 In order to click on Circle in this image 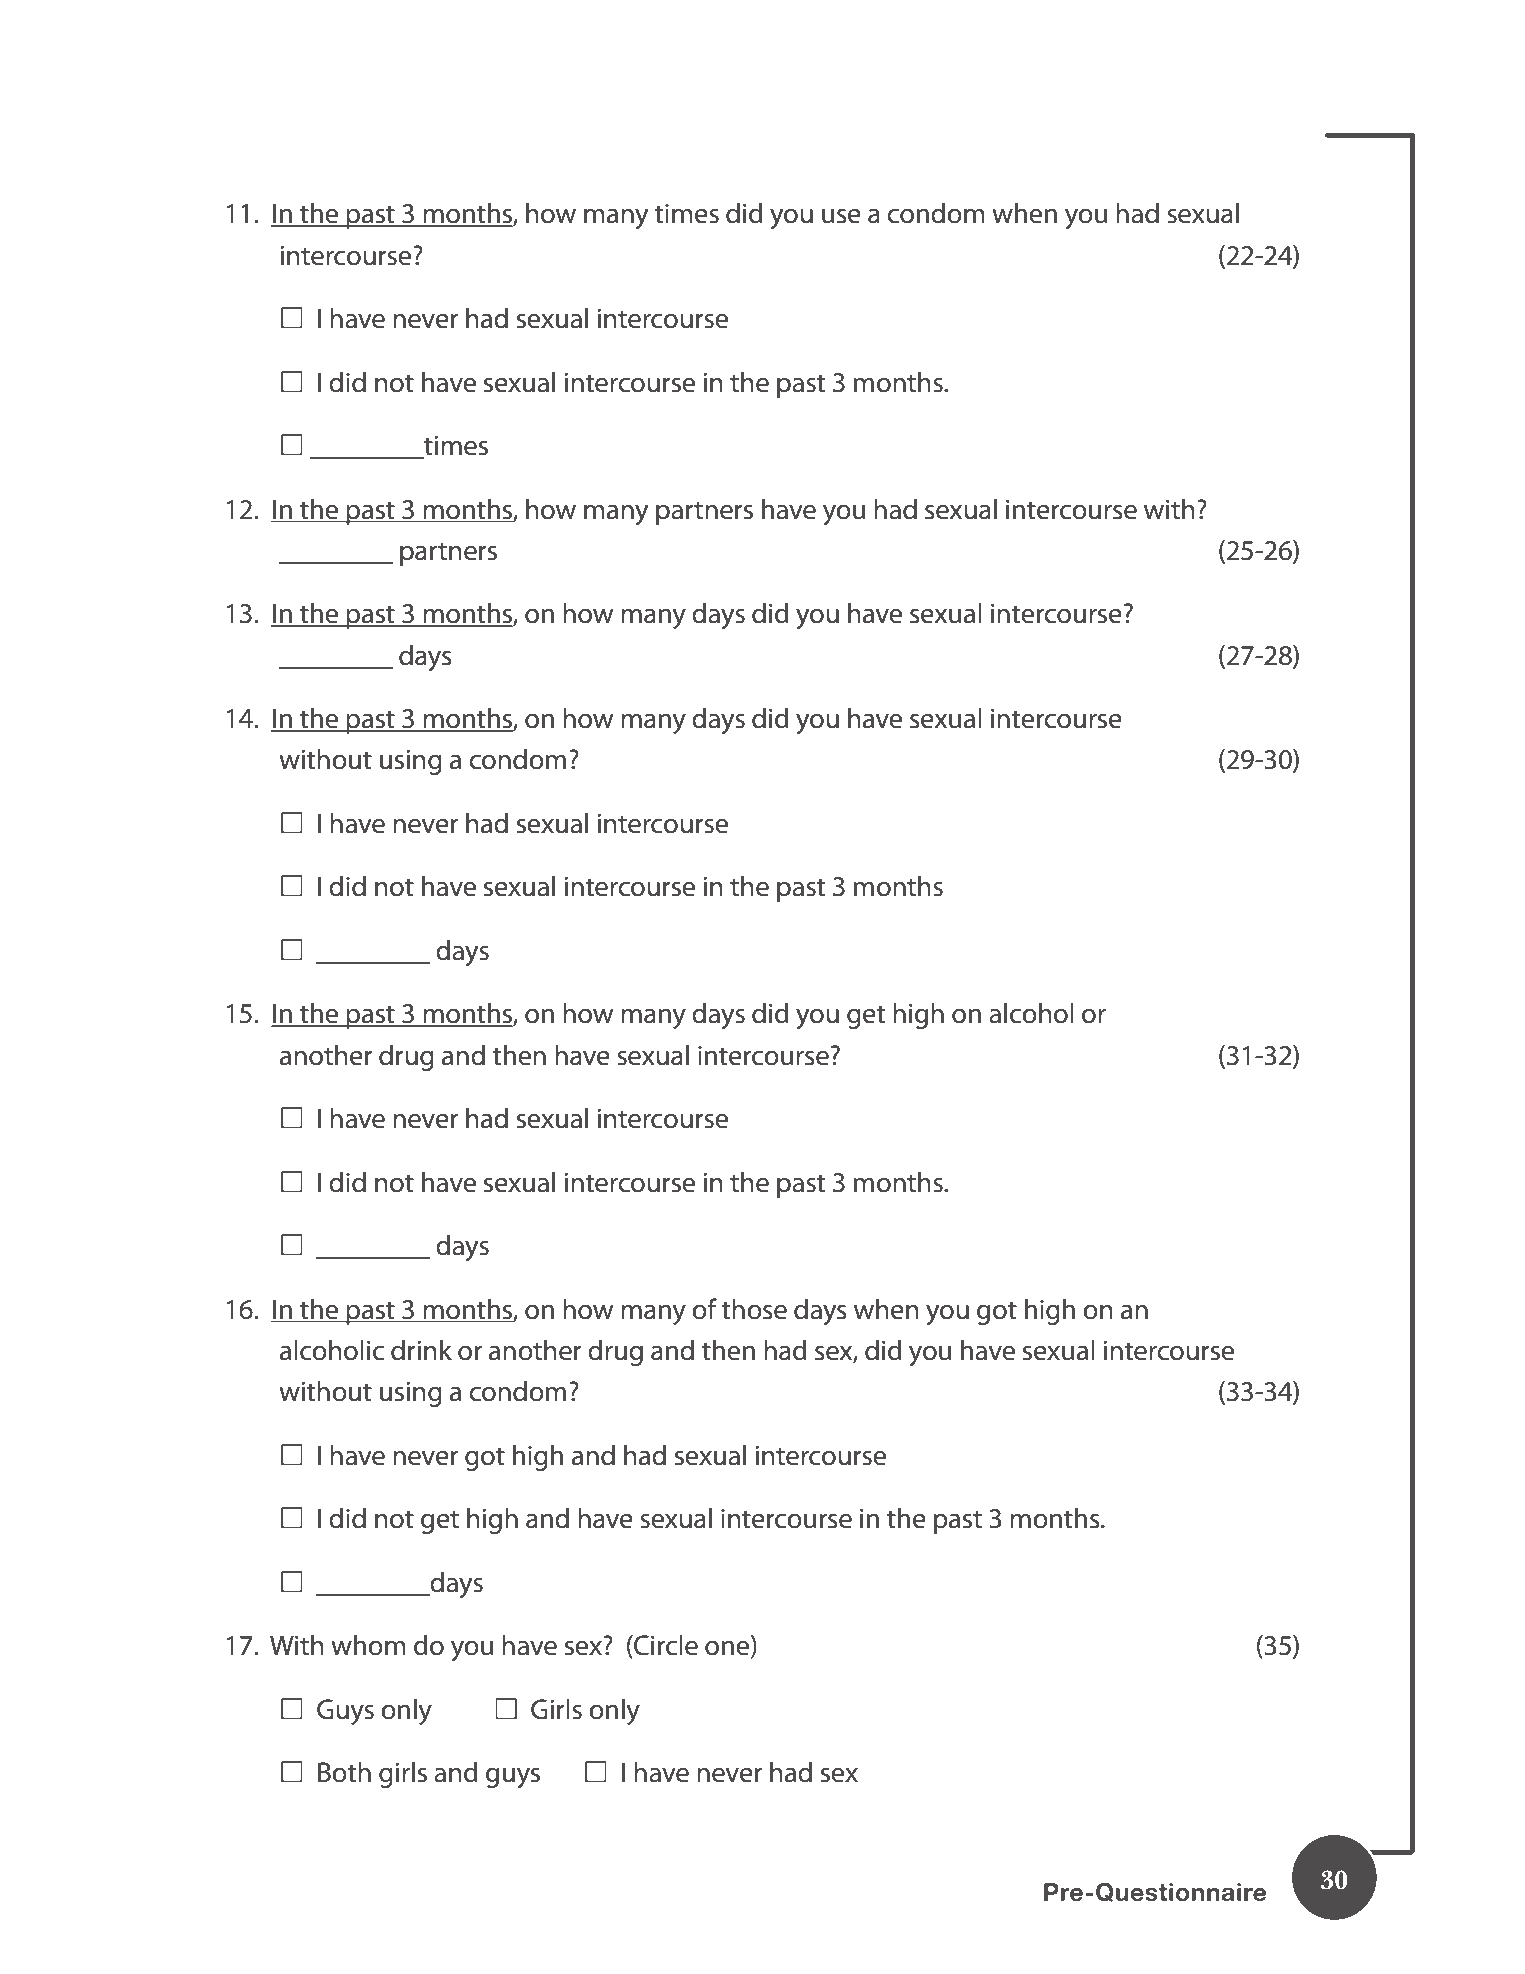, I will do `click(665, 1646)`.
